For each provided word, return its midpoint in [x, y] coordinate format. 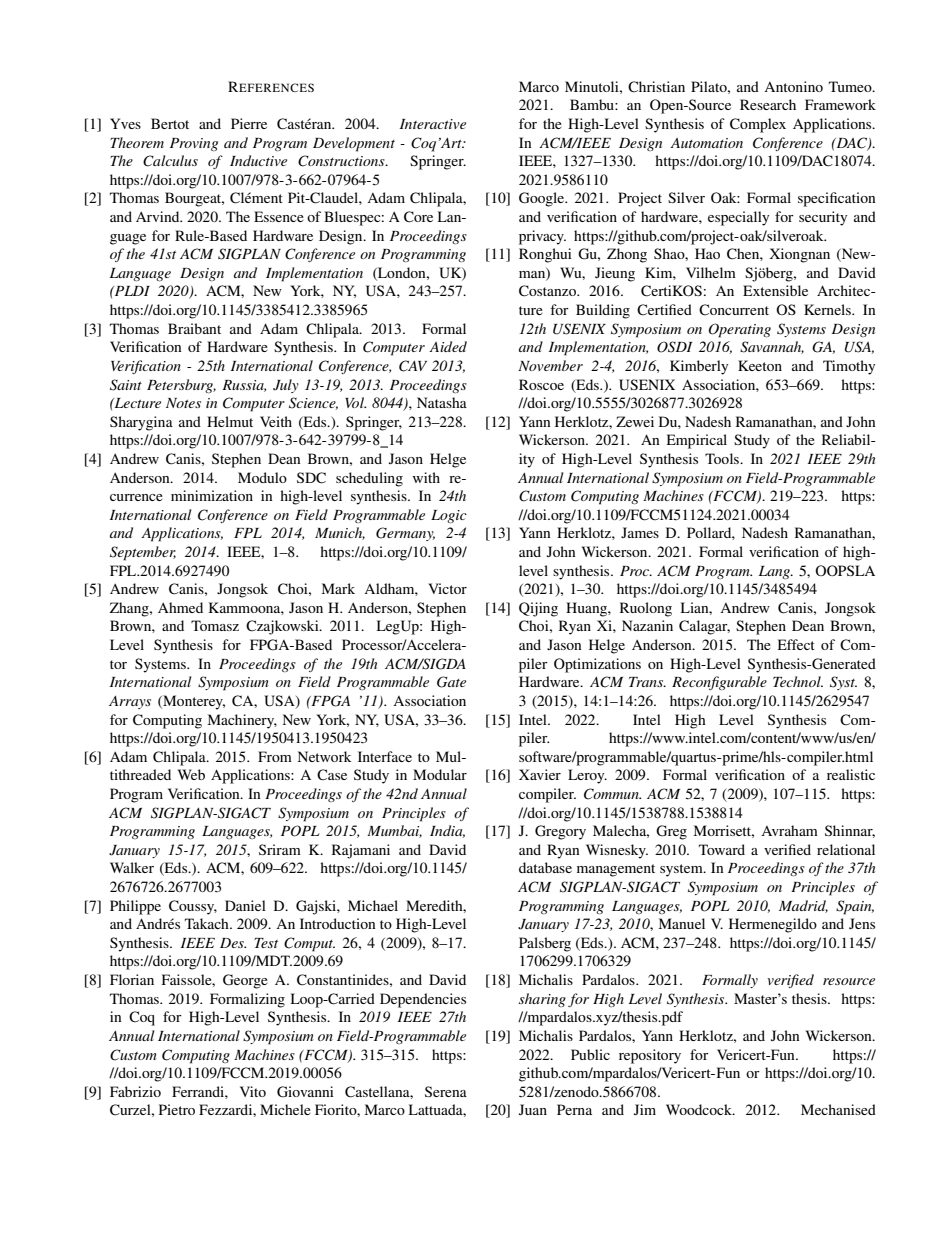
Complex [758, 125]
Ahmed [180, 607]
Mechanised [838, 1109]
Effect [796, 644]
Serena [446, 1091]
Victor [447, 588]
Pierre [249, 123]
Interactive [433, 124]
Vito [253, 1091]
